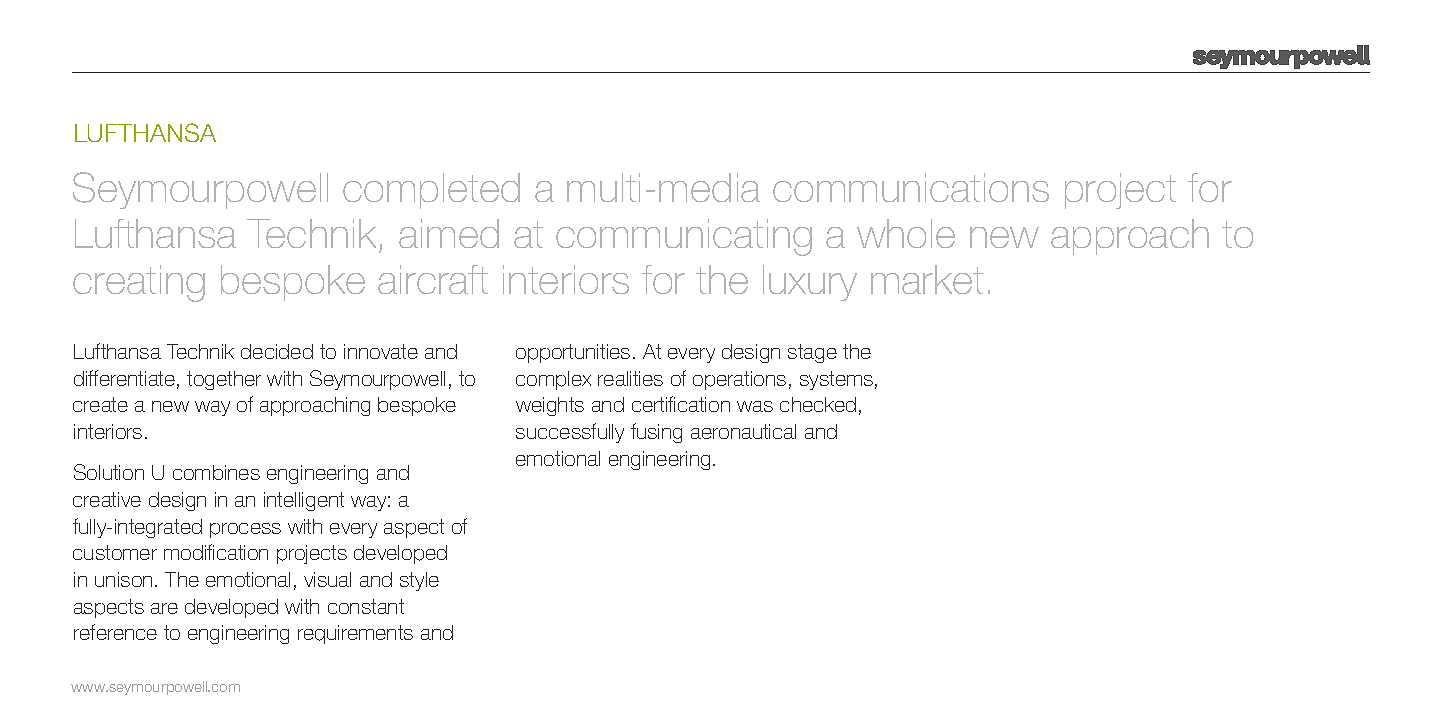 This page has width=1442, height=721. What do you see at coordinates (755, 406) in the page?
I see `was` at bounding box center [755, 406].
